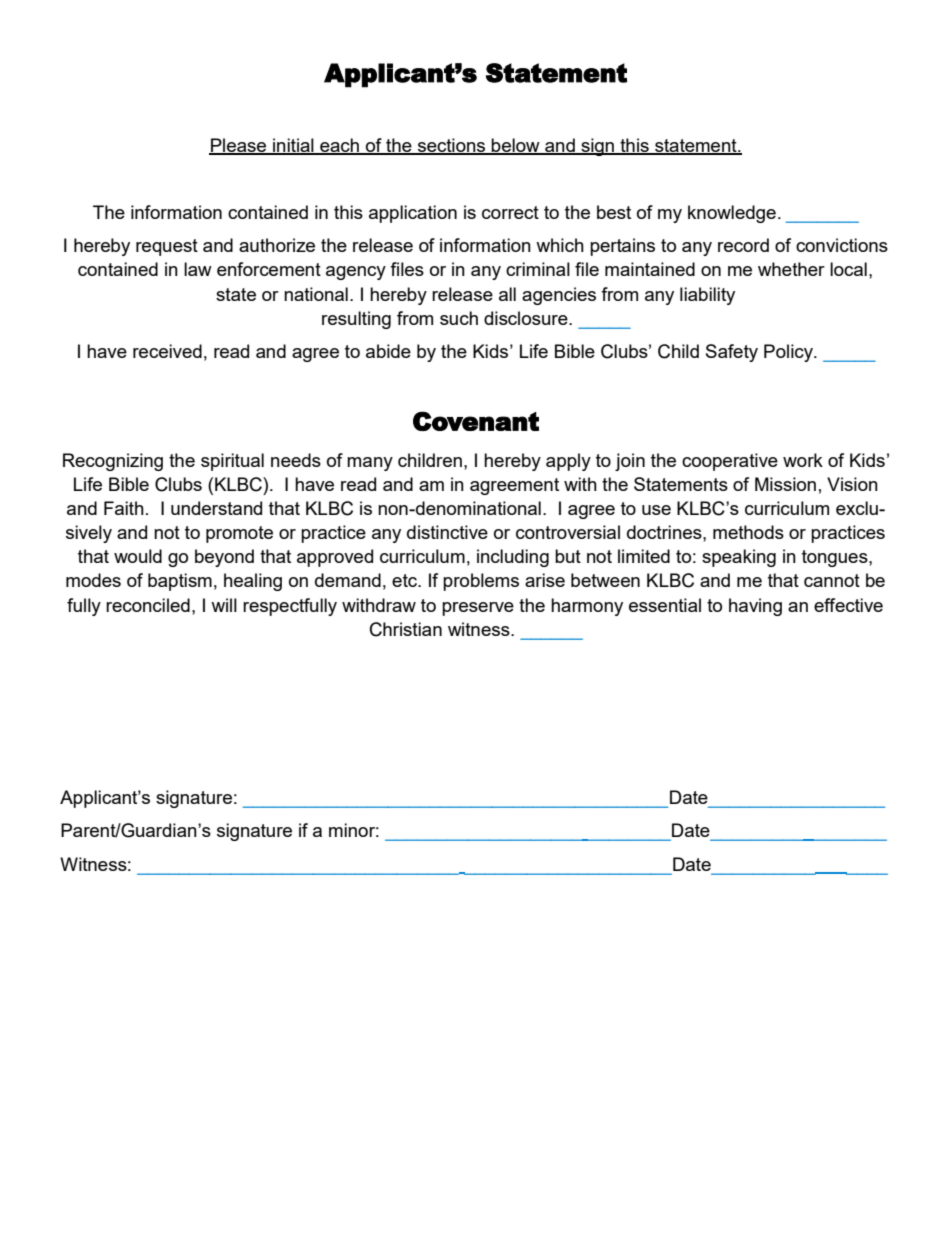 This screenshot has width=952, height=1233. What do you see at coordinates (785, 484) in the screenshot?
I see `Mission` at bounding box center [785, 484].
